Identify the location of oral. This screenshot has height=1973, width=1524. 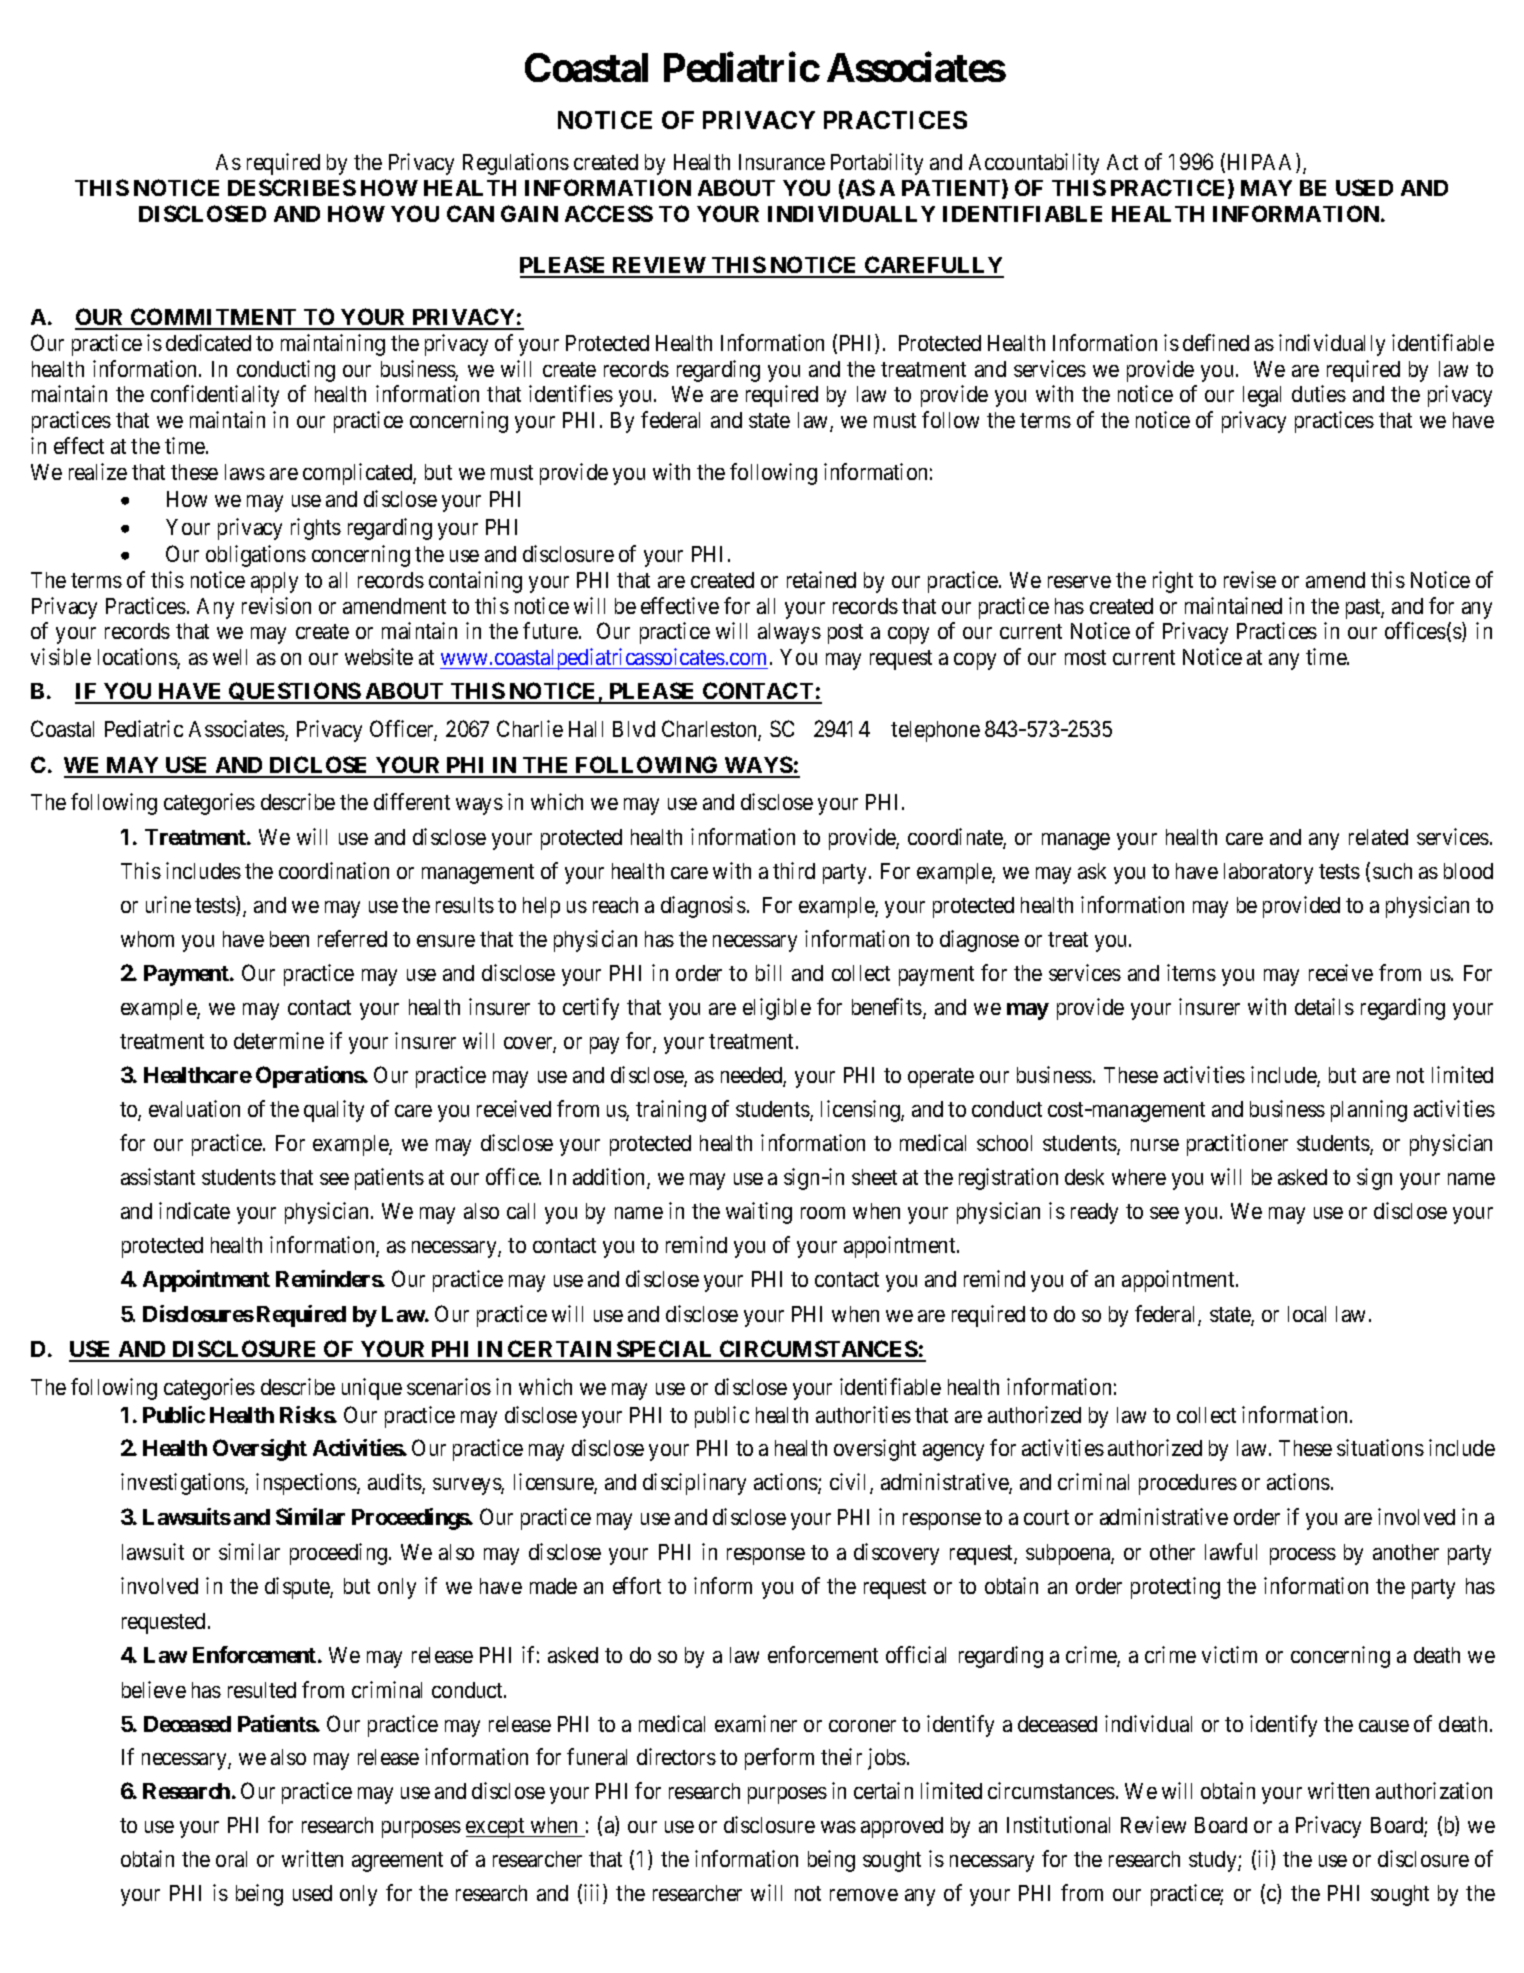
(231, 1859).
